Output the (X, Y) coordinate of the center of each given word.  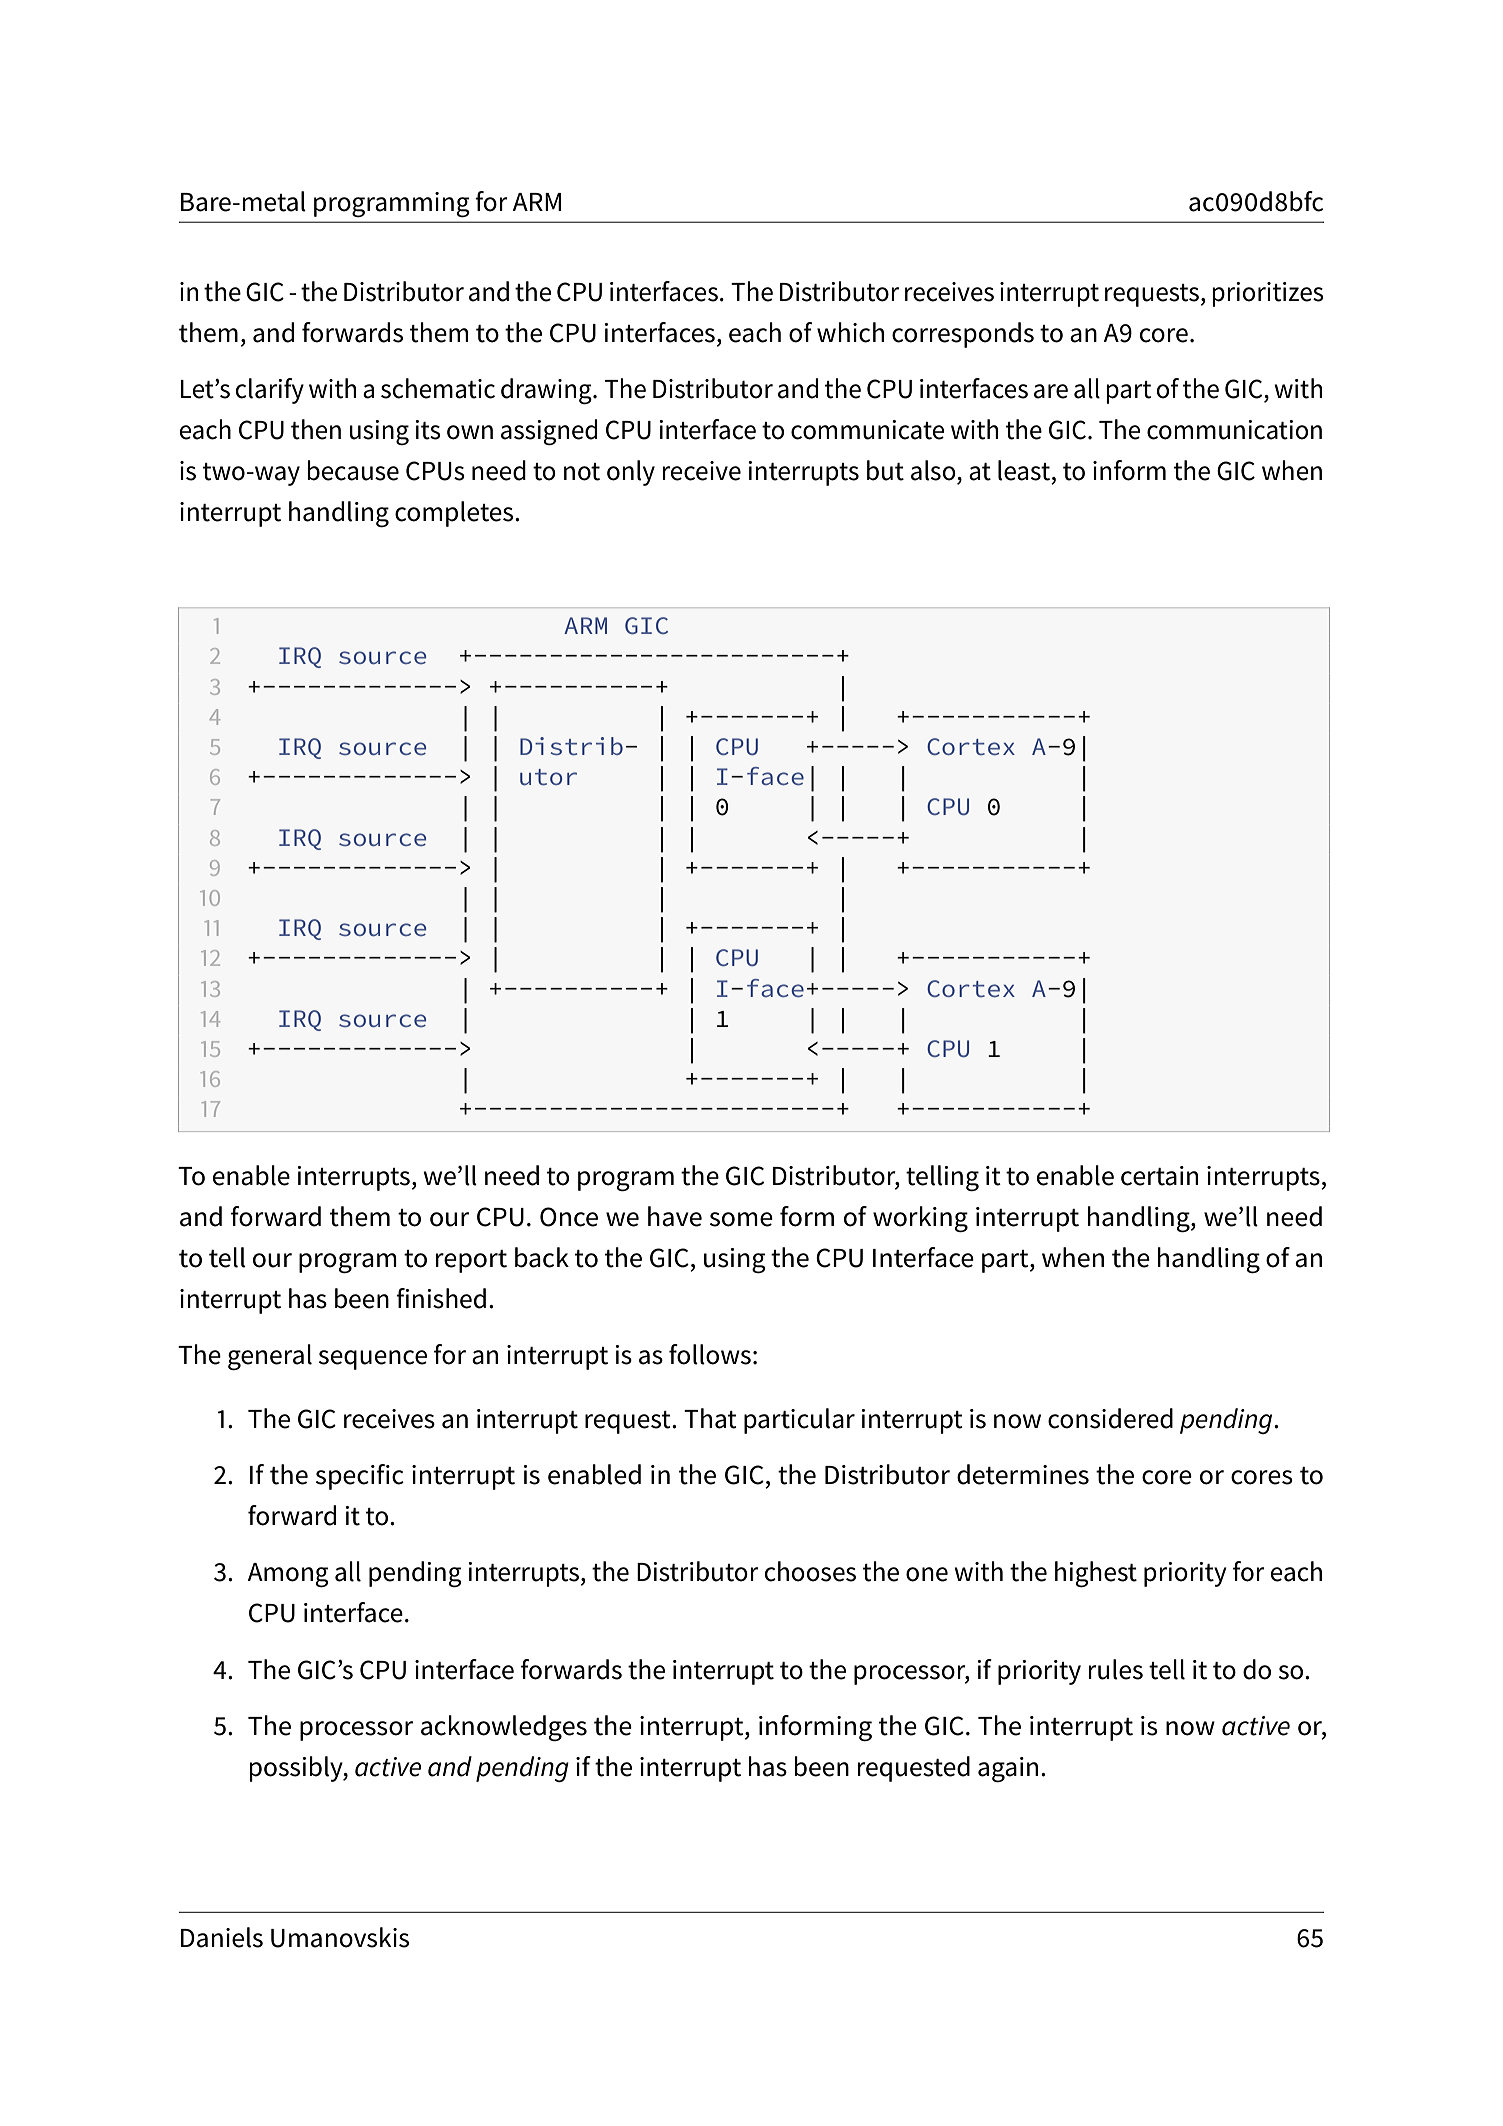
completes (455, 514)
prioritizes (1268, 294)
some (741, 1219)
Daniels (222, 1937)
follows (710, 1354)
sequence (373, 1360)
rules (1116, 1669)
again (1008, 1769)
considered (1110, 1418)
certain (1159, 1176)
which (850, 332)
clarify (269, 391)
